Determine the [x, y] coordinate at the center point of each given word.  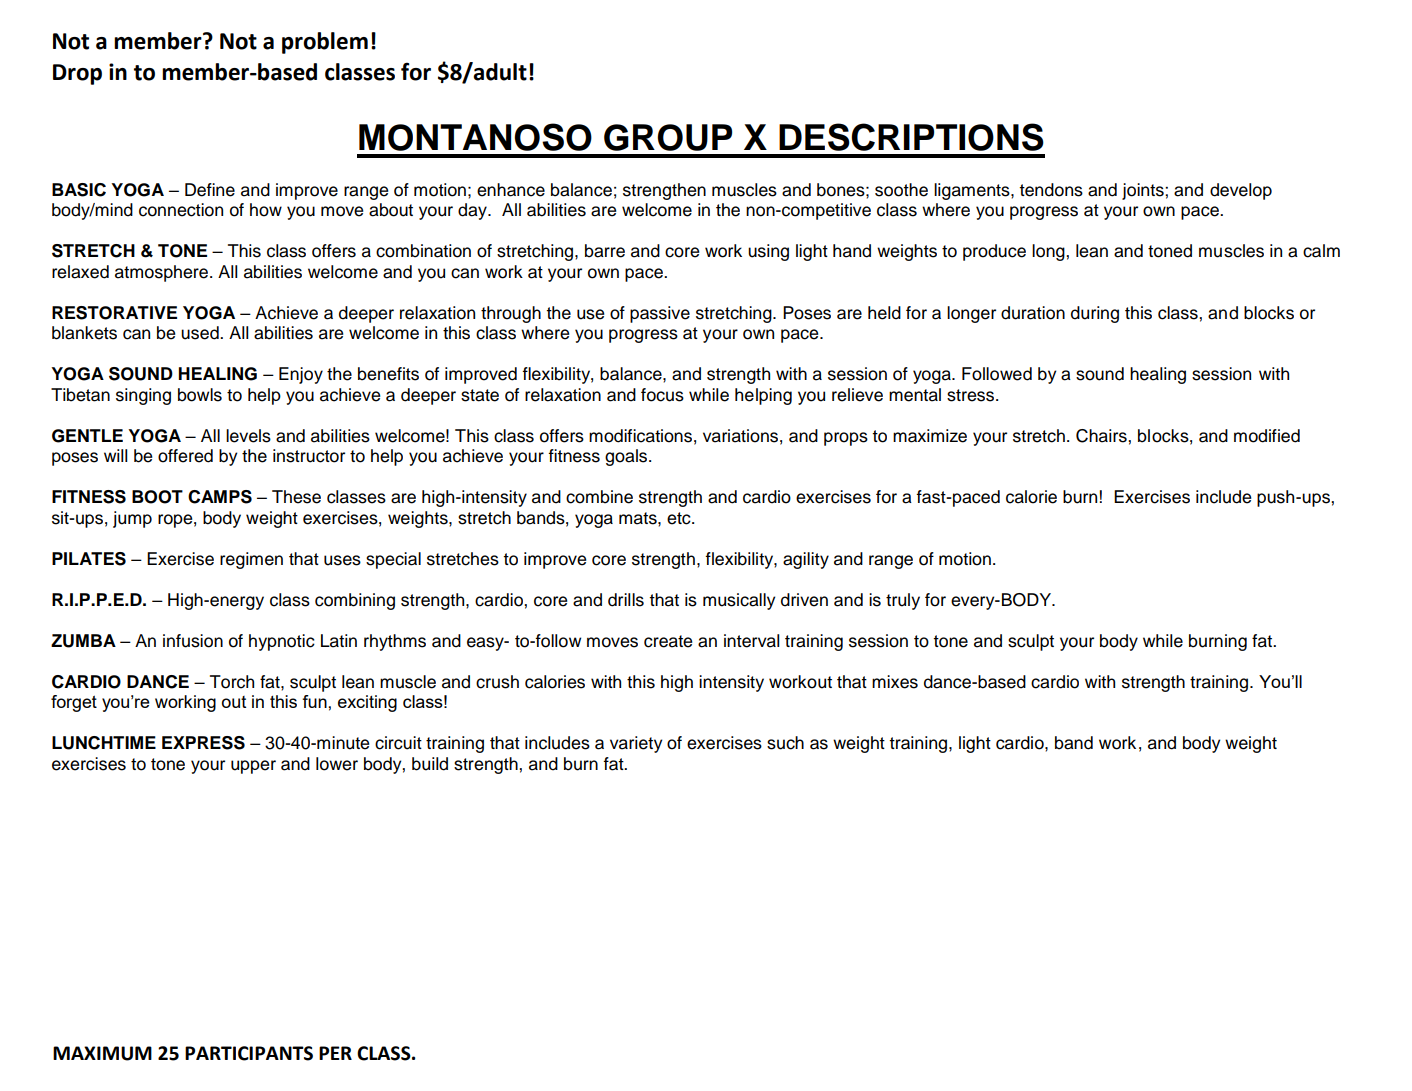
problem [325, 43]
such [785, 743]
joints [1144, 191]
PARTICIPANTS [249, 1053]
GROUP [668, 137]
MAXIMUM [102, 1053]
